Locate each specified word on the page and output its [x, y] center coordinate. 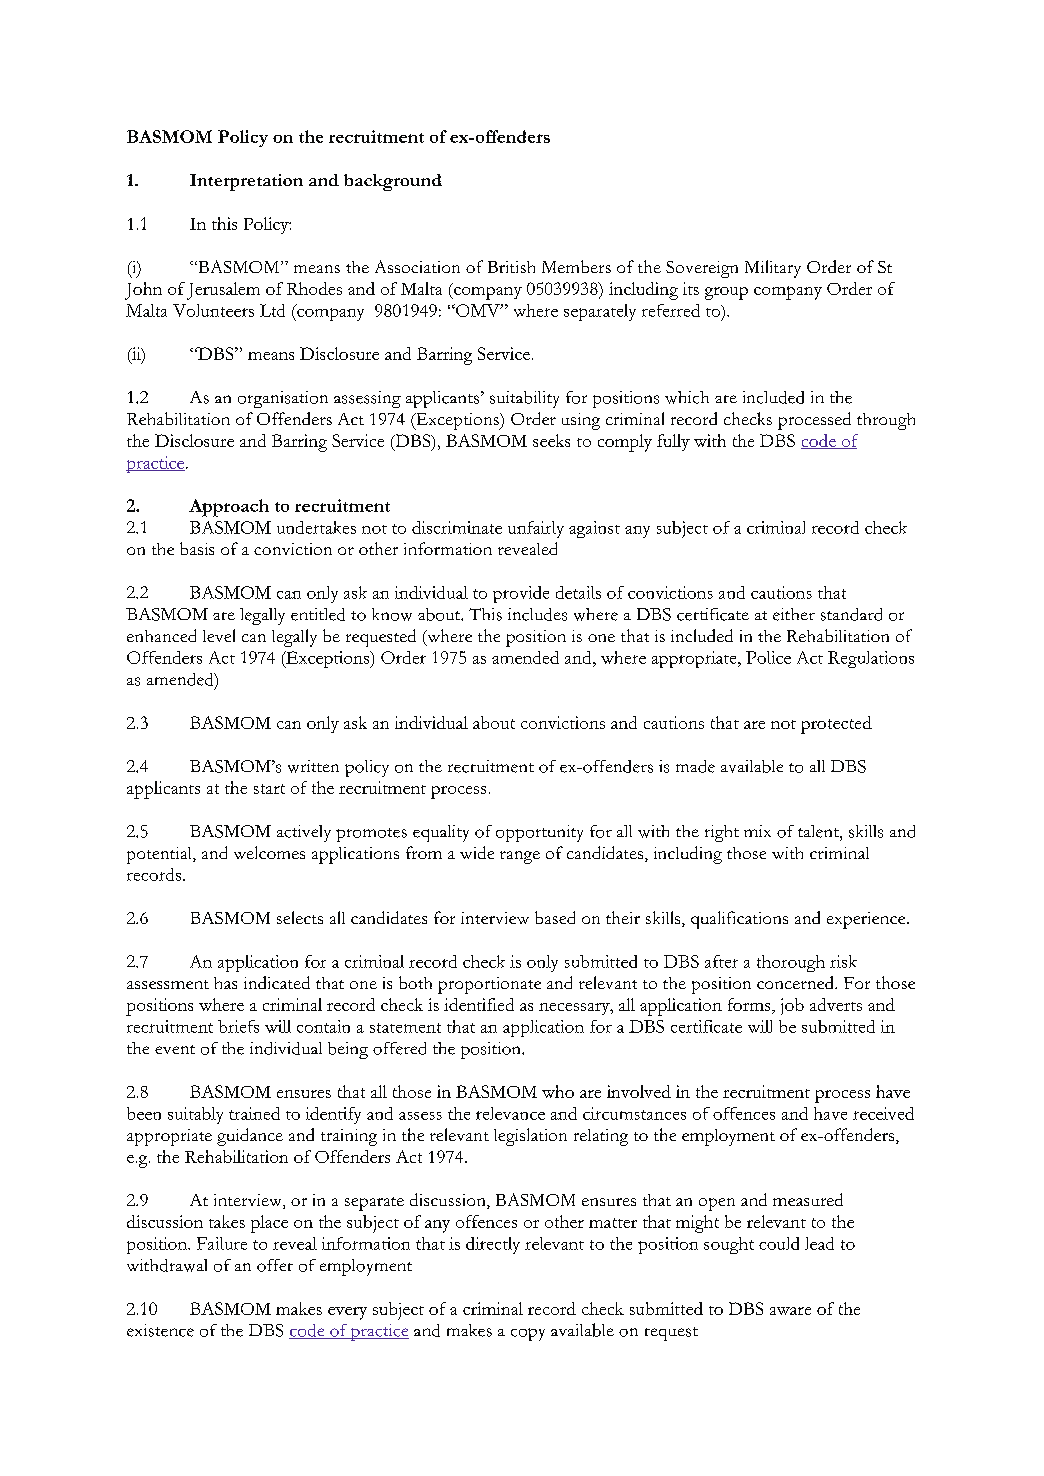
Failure [222, 1243]
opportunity [539, 833]
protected [836, 725]
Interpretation [246, 182]
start [269, 789]
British [511, 267]
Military [773, 269]
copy [528, 1334]
